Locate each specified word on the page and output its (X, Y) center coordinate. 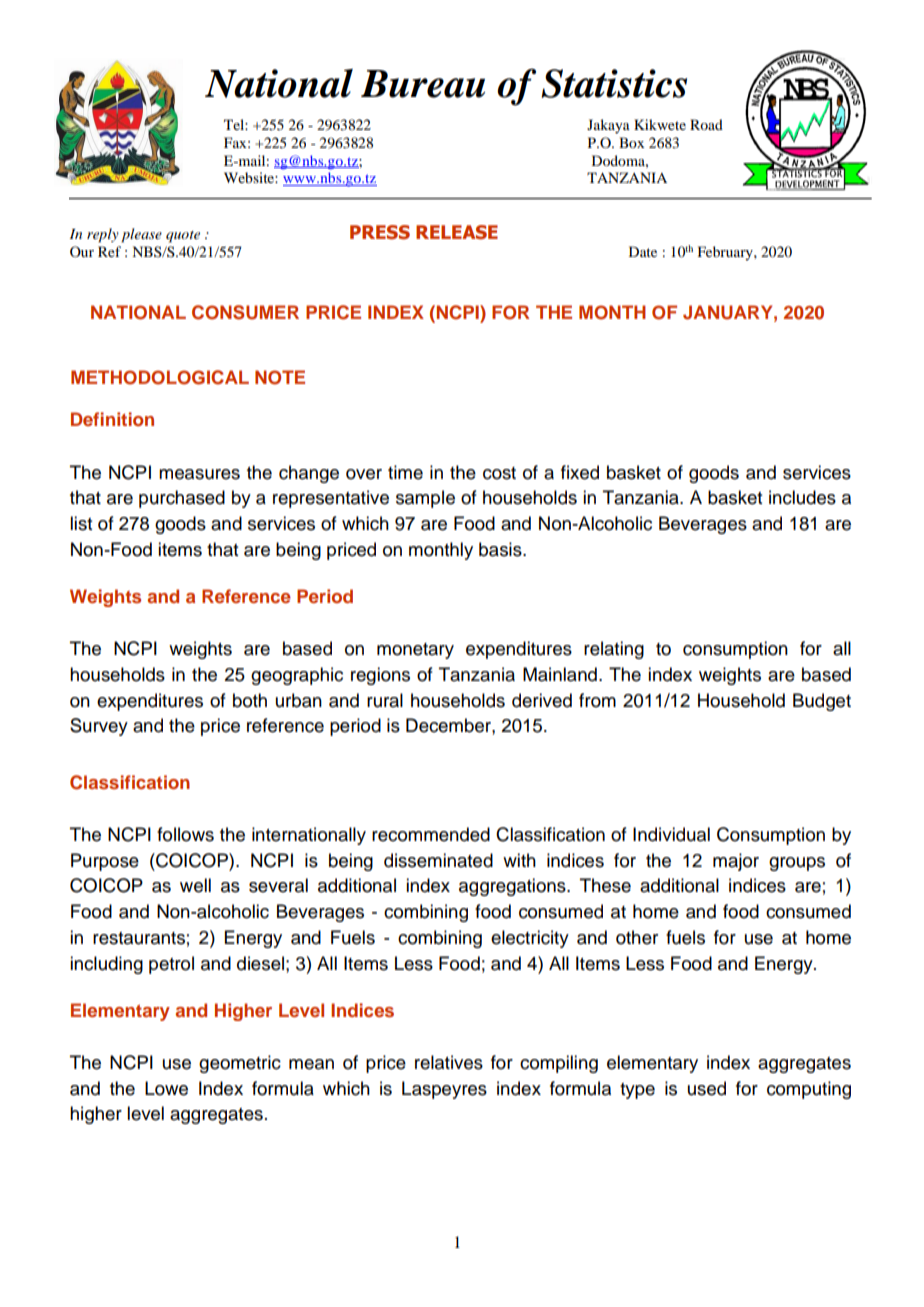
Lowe (166, 1088)
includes (802, 497)
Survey (99, 727)
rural (385, 700)
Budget (822, 702)
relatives (449, 1062)
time (405, 472)
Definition (112, 419)
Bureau (423, 84)
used (707, 1088)
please (141, 235)
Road (706, 124)
